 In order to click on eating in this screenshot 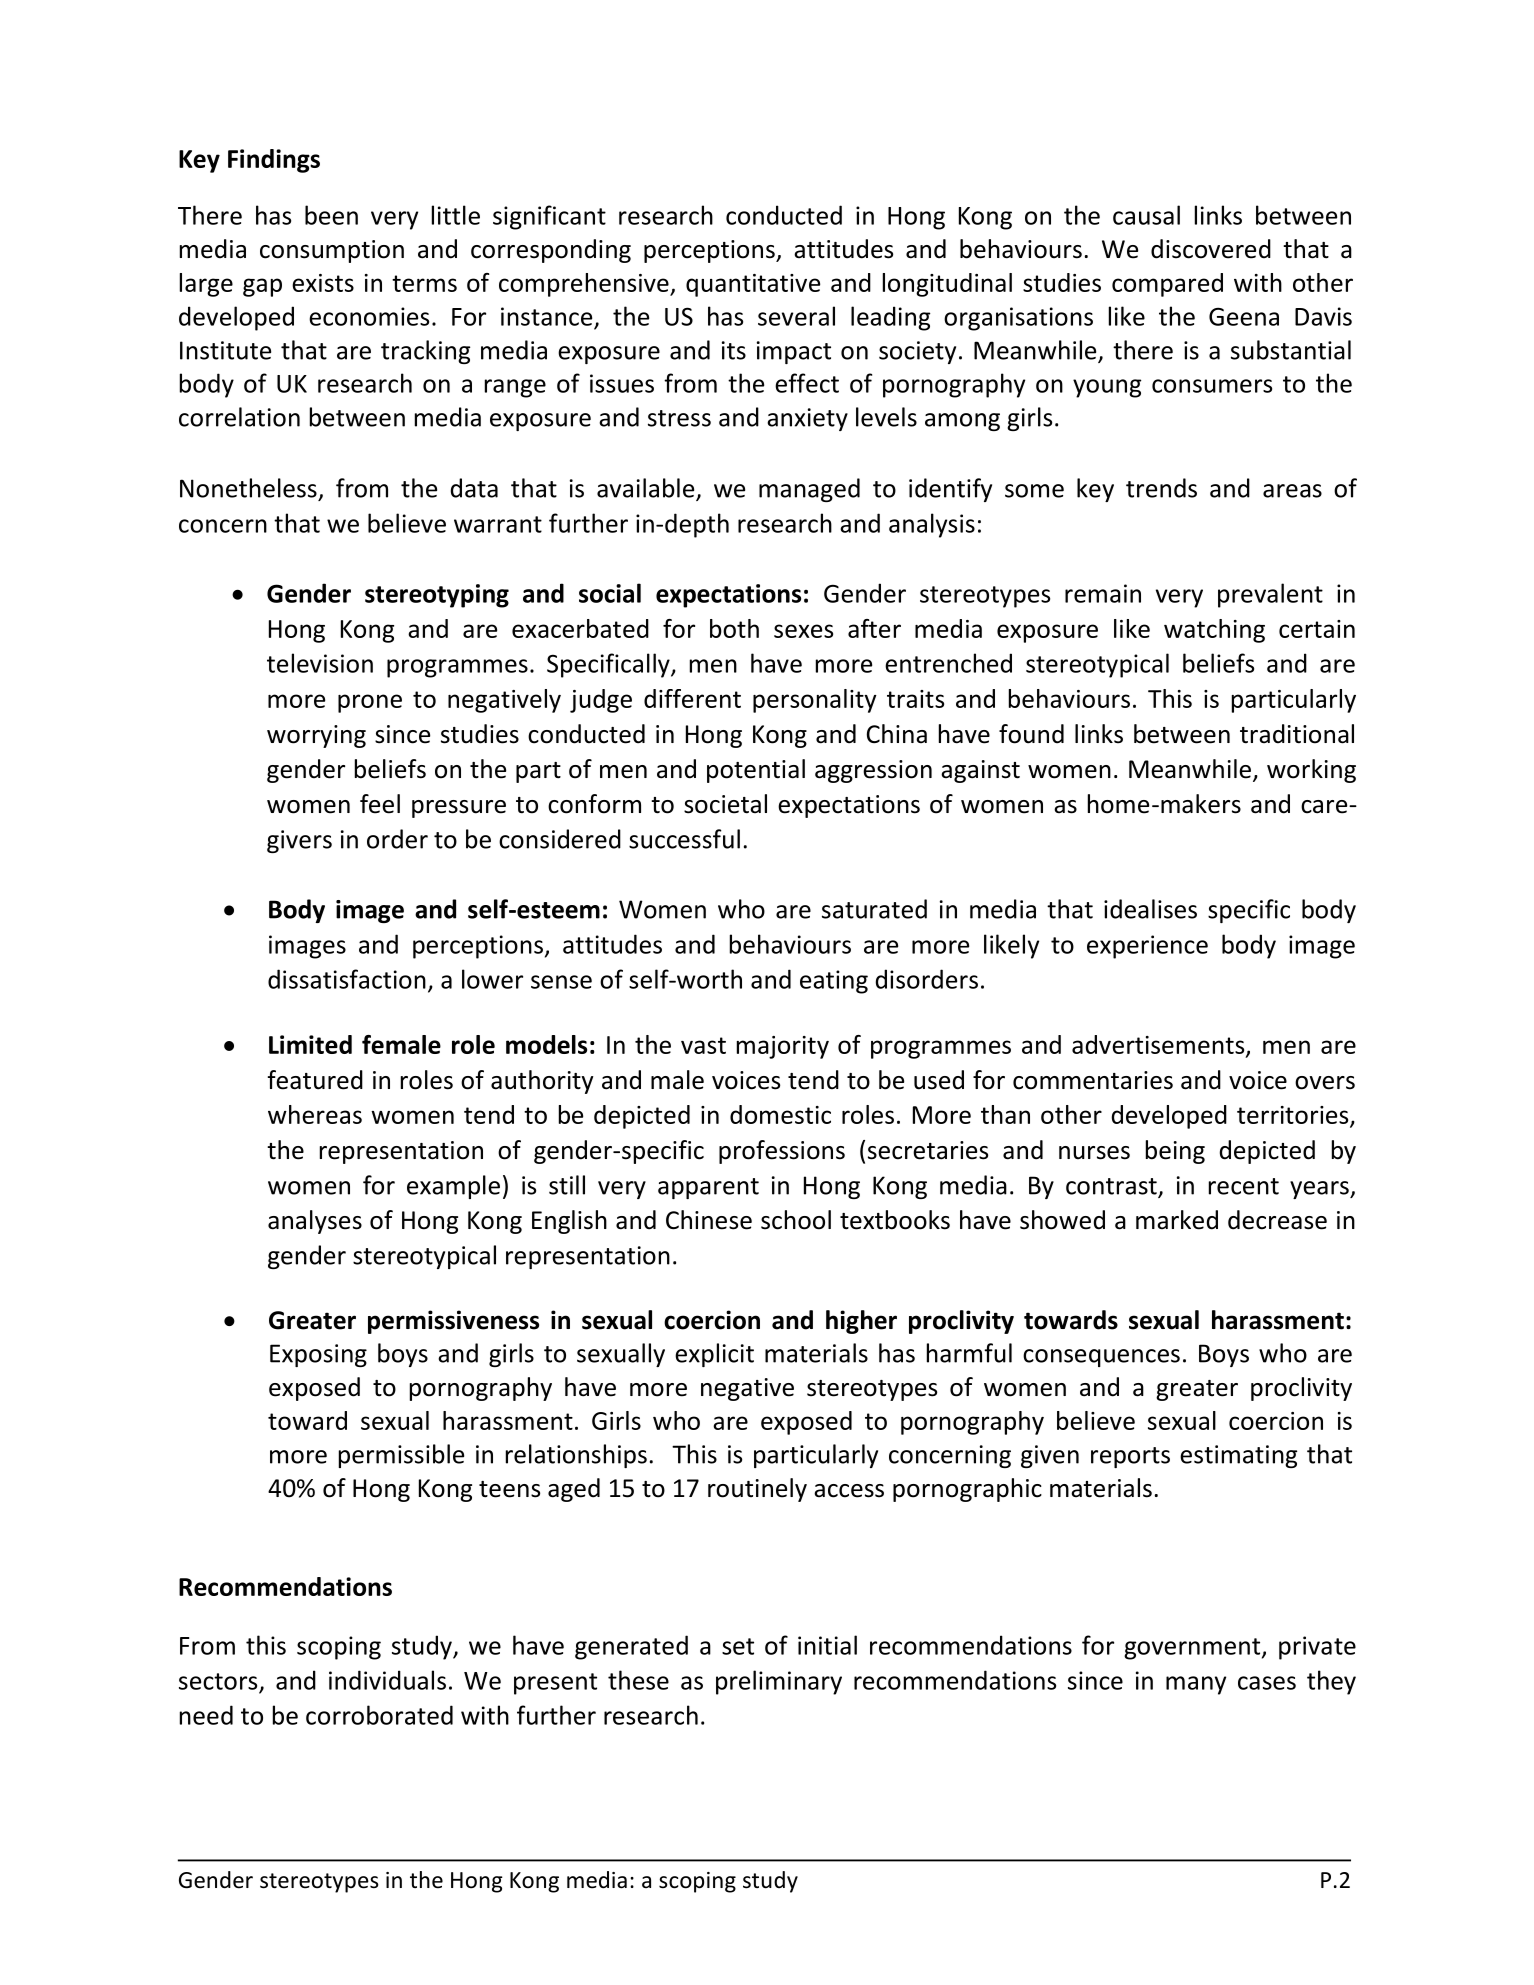, I will do `click(834, 982)`.
